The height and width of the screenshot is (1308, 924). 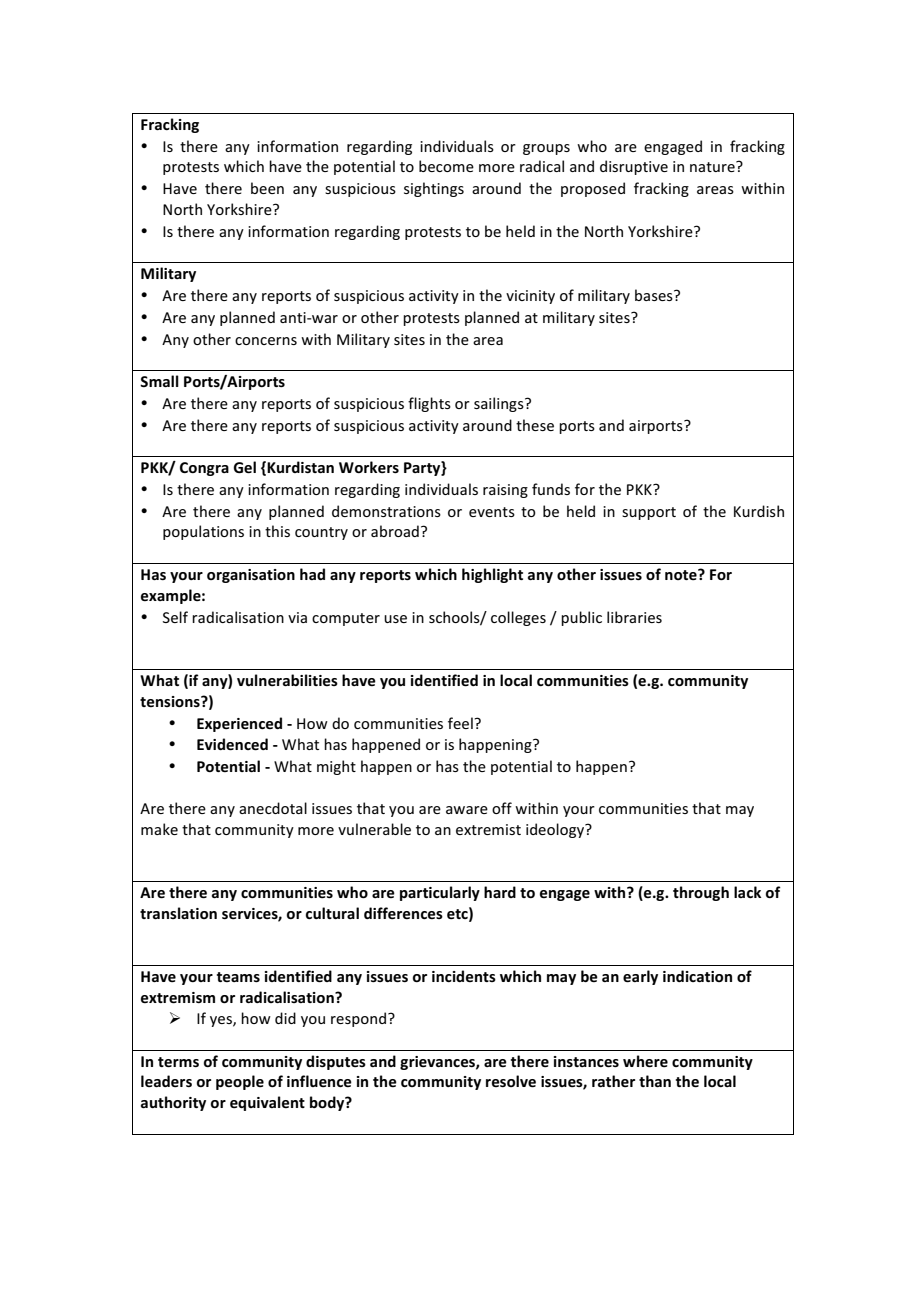 What do you see at coordinates (232, 744) in the screenshot?
I see `Evidenced` at bounding box center [232, 744].
